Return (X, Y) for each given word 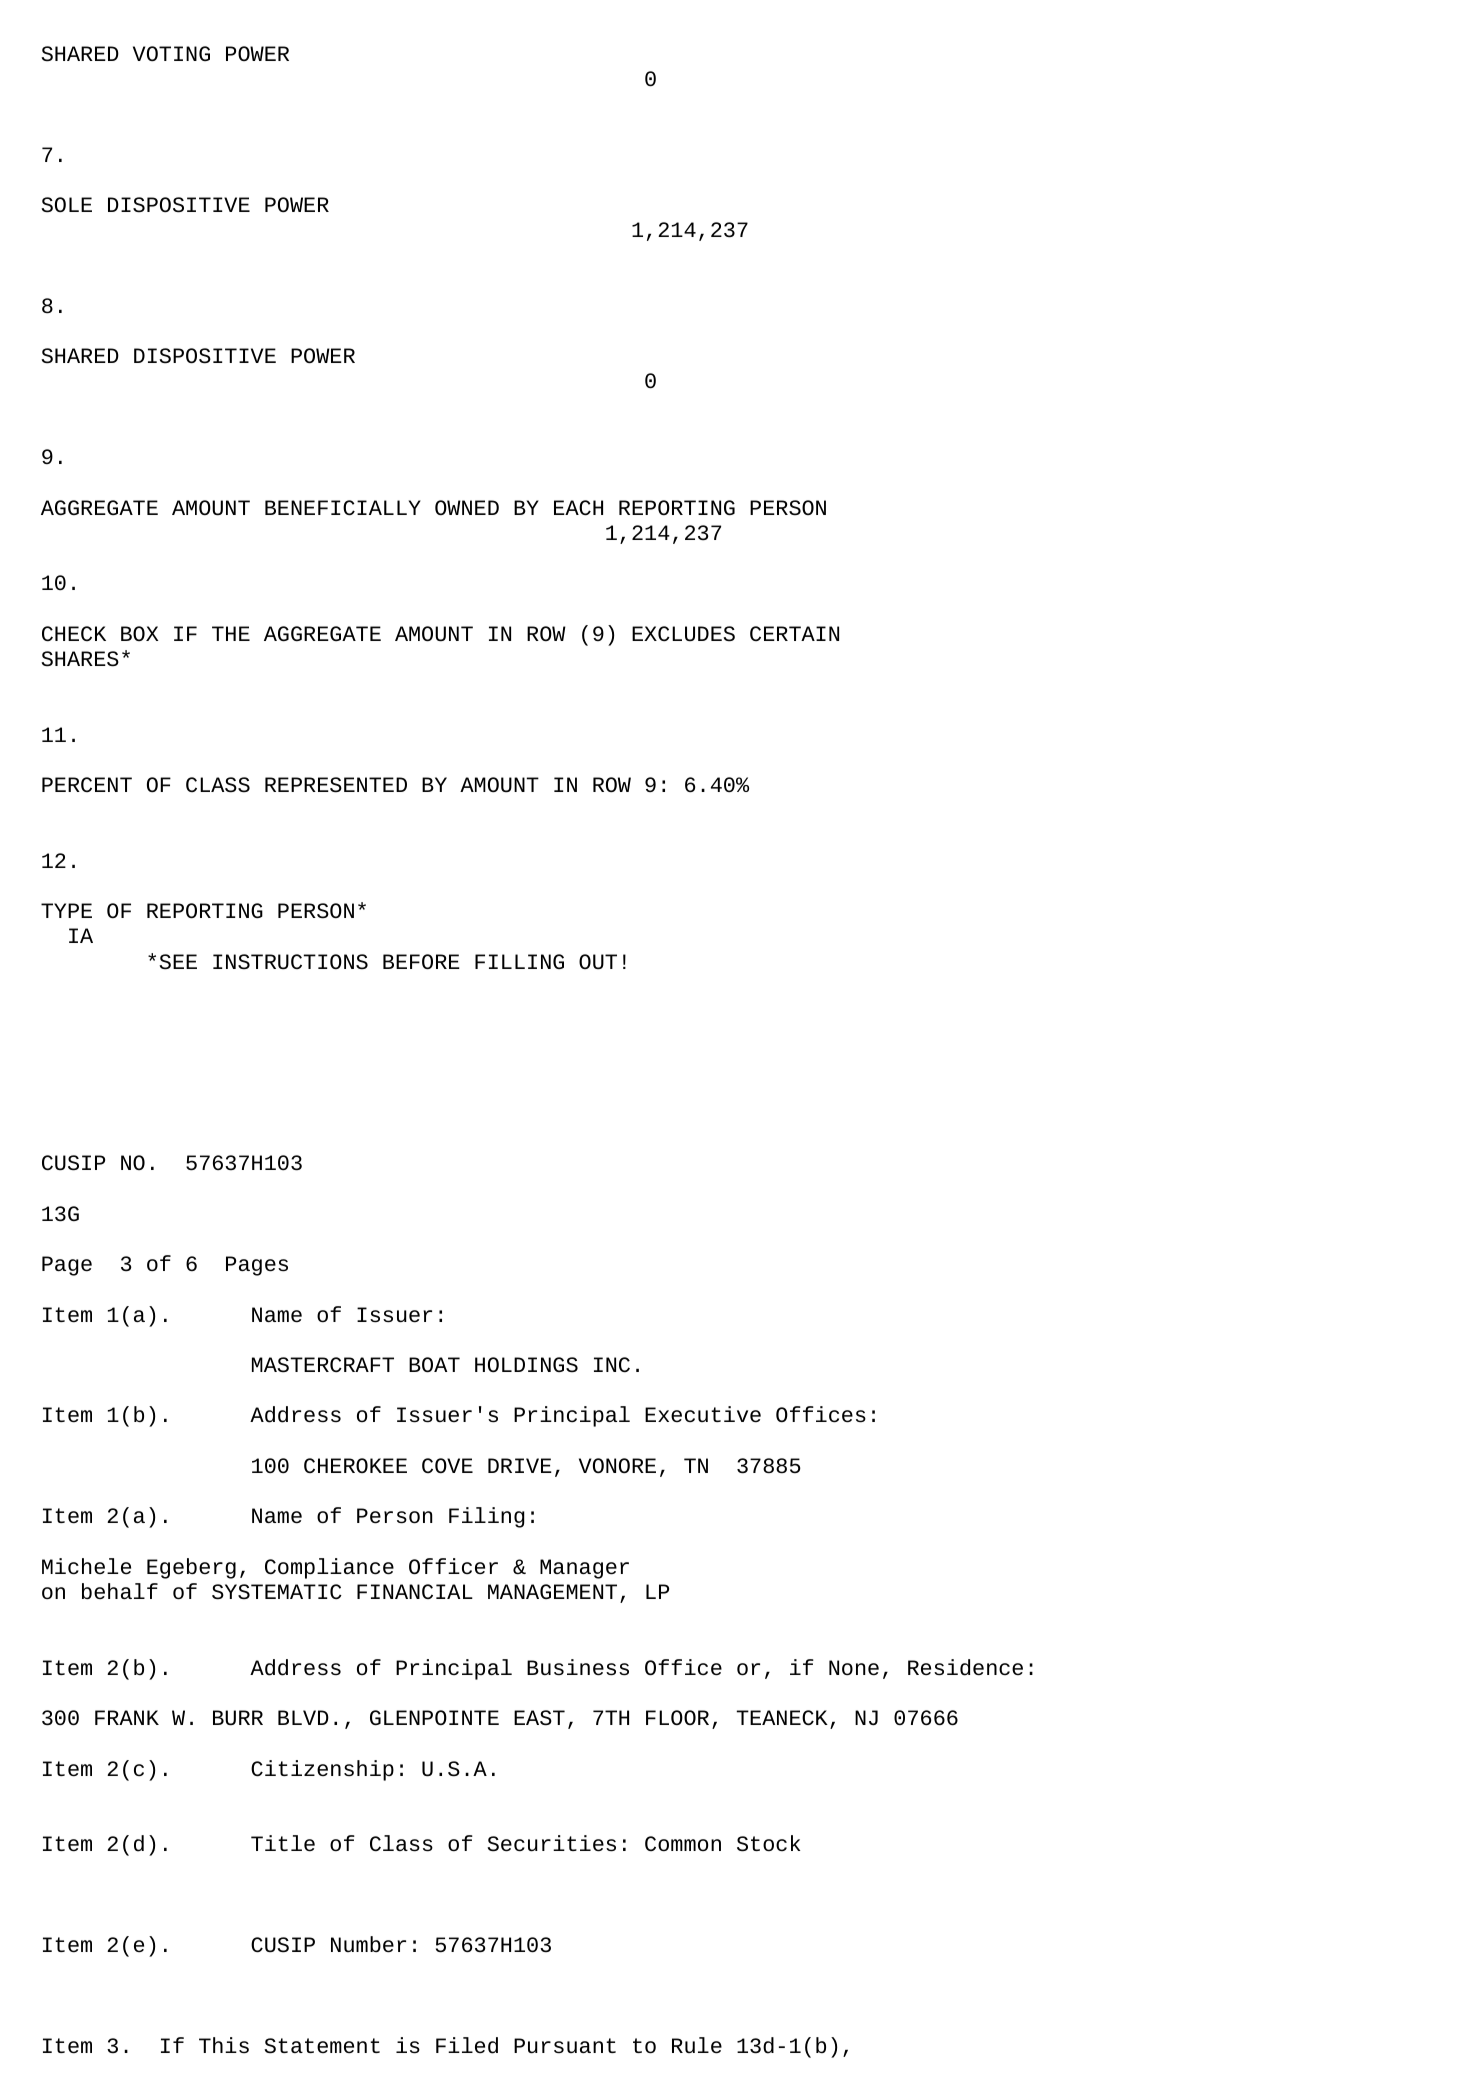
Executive (703, 1414)
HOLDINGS (526, 1365)
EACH (578, 508)
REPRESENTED (336, 785)
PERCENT (87, 784)
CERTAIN (794, 633)
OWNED (467, 507)
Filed (467, 2045)
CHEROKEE (355, 1465)
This (224, 2045)
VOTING (171, 53)
